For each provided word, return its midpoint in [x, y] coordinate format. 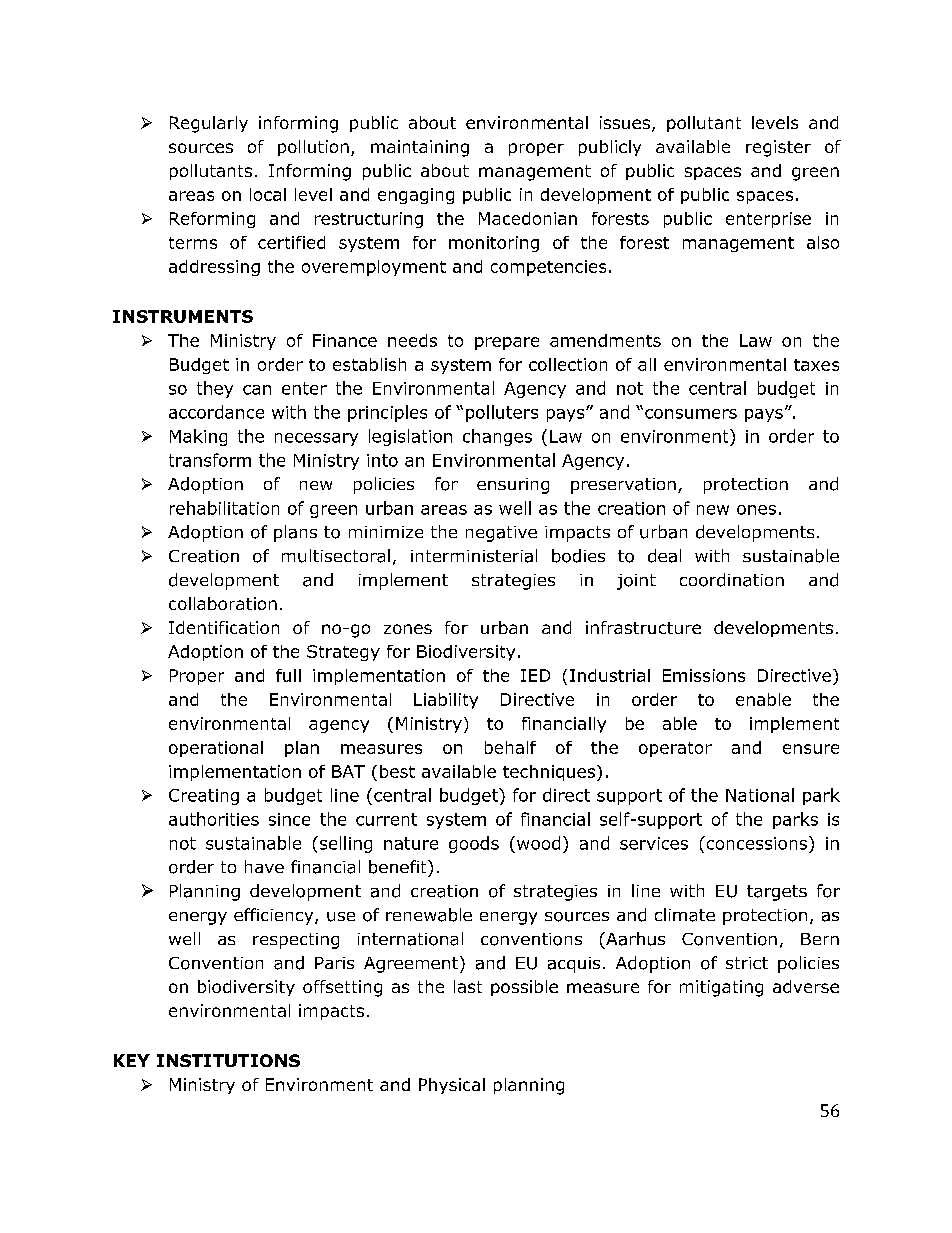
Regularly [209, 124]
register [778, 148]
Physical [452, 1086]
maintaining [420, 148]
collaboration [223, 603]
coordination [732, 580]
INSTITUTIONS [228, 1060]
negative [501, 534]
